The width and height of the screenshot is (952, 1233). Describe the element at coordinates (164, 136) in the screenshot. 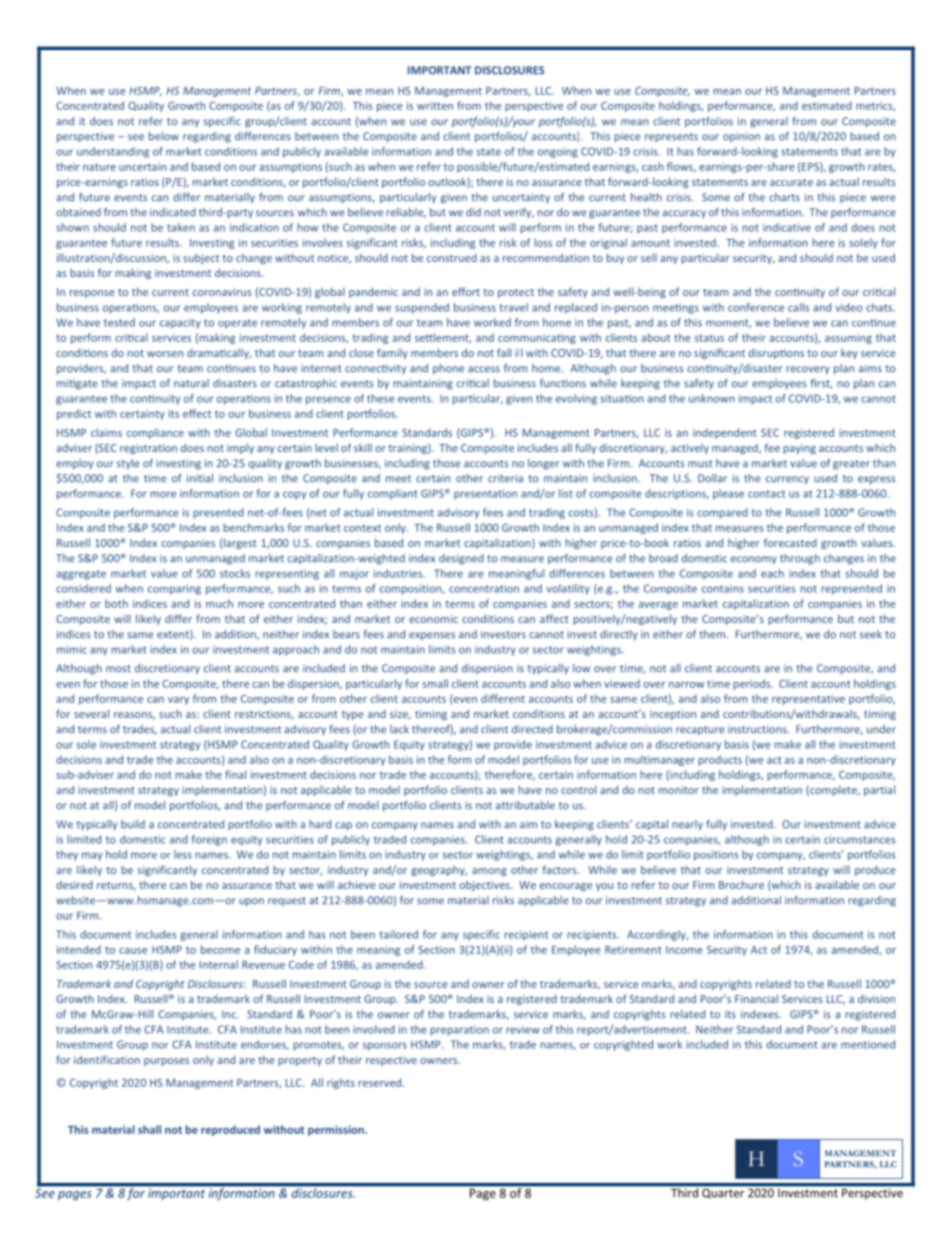

I see `below` at that location.
